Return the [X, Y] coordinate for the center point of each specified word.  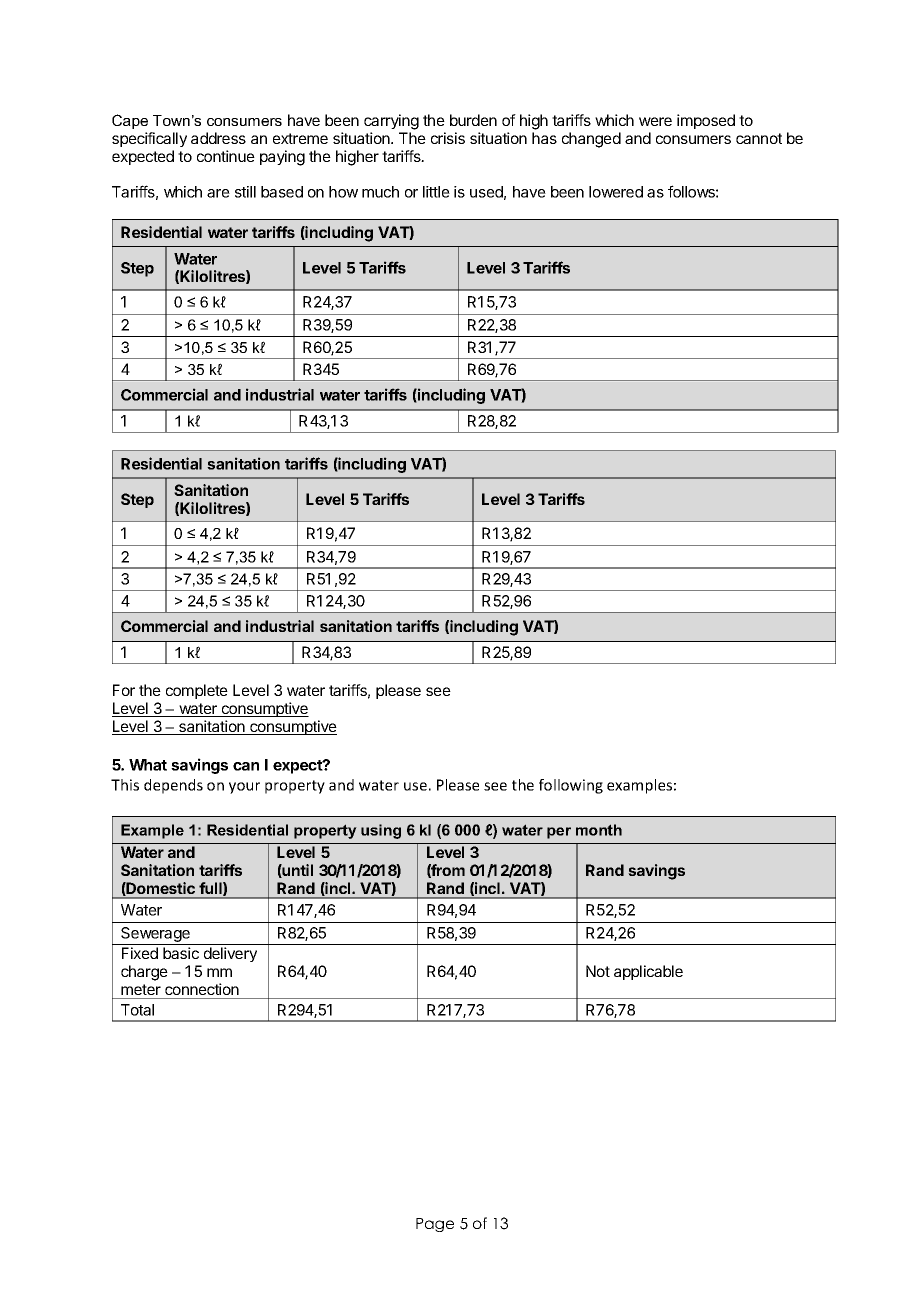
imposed [706, 121]
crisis [448, 138]
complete [197, 691]
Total [137, 1010]
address [218, 138]
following [571, 786]
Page [435, 1225]
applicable [648, 972]
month [599, 830]
